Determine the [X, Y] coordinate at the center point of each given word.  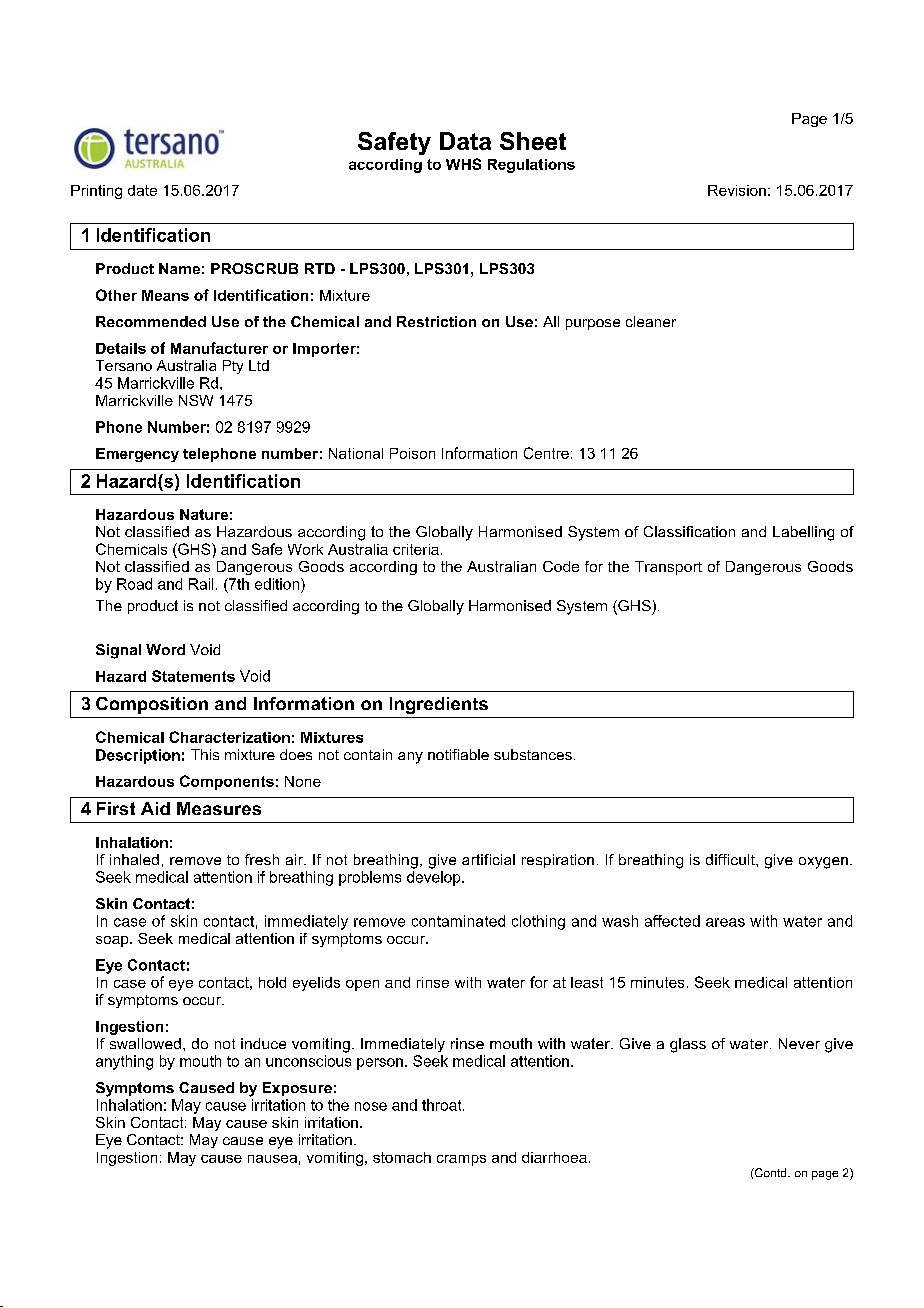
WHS [463, 164]
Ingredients [439, 705]
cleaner [651, 321]
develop [435, 878]
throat [443, 1105]
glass [688, 1045]
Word [165, 649]
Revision [737, 190]
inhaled [134, 859]
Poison [412, 453]
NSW [196, 400]
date [142, 190]
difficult [731, 859]
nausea [272, 1159]
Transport [668, 568]
